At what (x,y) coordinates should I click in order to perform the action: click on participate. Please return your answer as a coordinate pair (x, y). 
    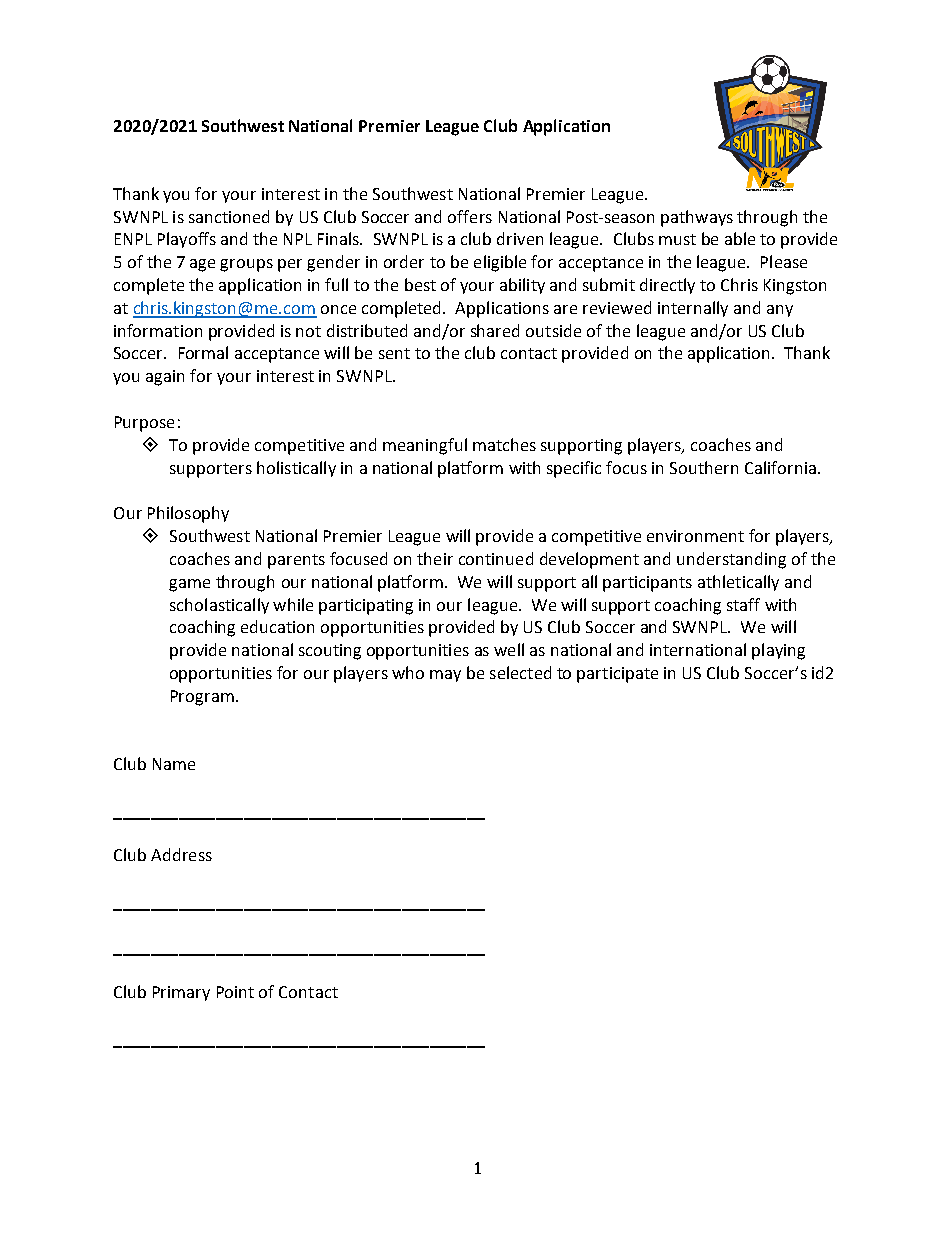
    Looking at the image, I should click on (617, 675).
